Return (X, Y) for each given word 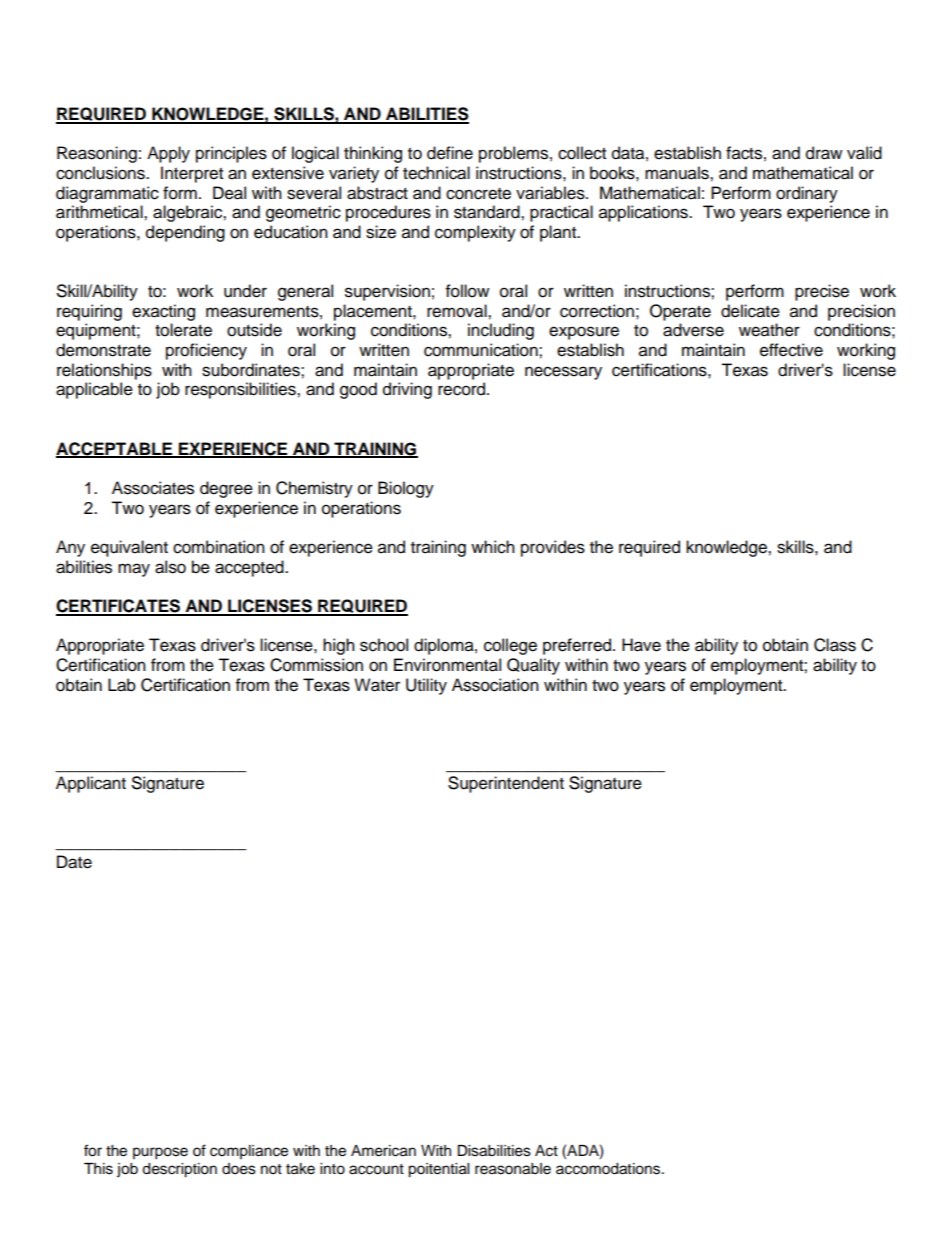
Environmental (447, 665)
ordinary (807, 194)
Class (835, 645)
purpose (160, 1153)
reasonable (513, 1169)
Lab (122, 685)
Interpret (192, 174)
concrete (478, 194)
